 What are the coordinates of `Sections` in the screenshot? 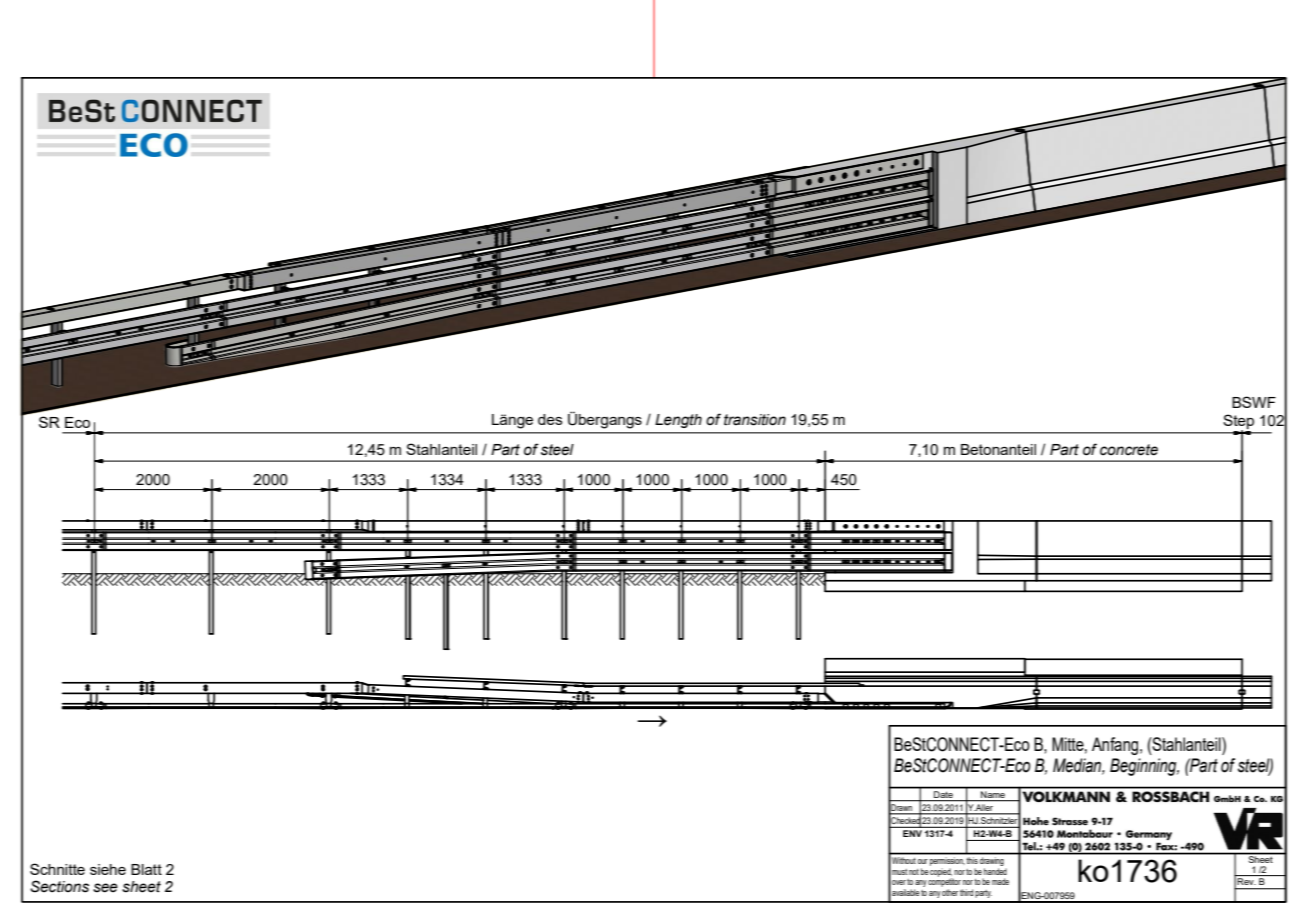 It's located at (59, 886).
